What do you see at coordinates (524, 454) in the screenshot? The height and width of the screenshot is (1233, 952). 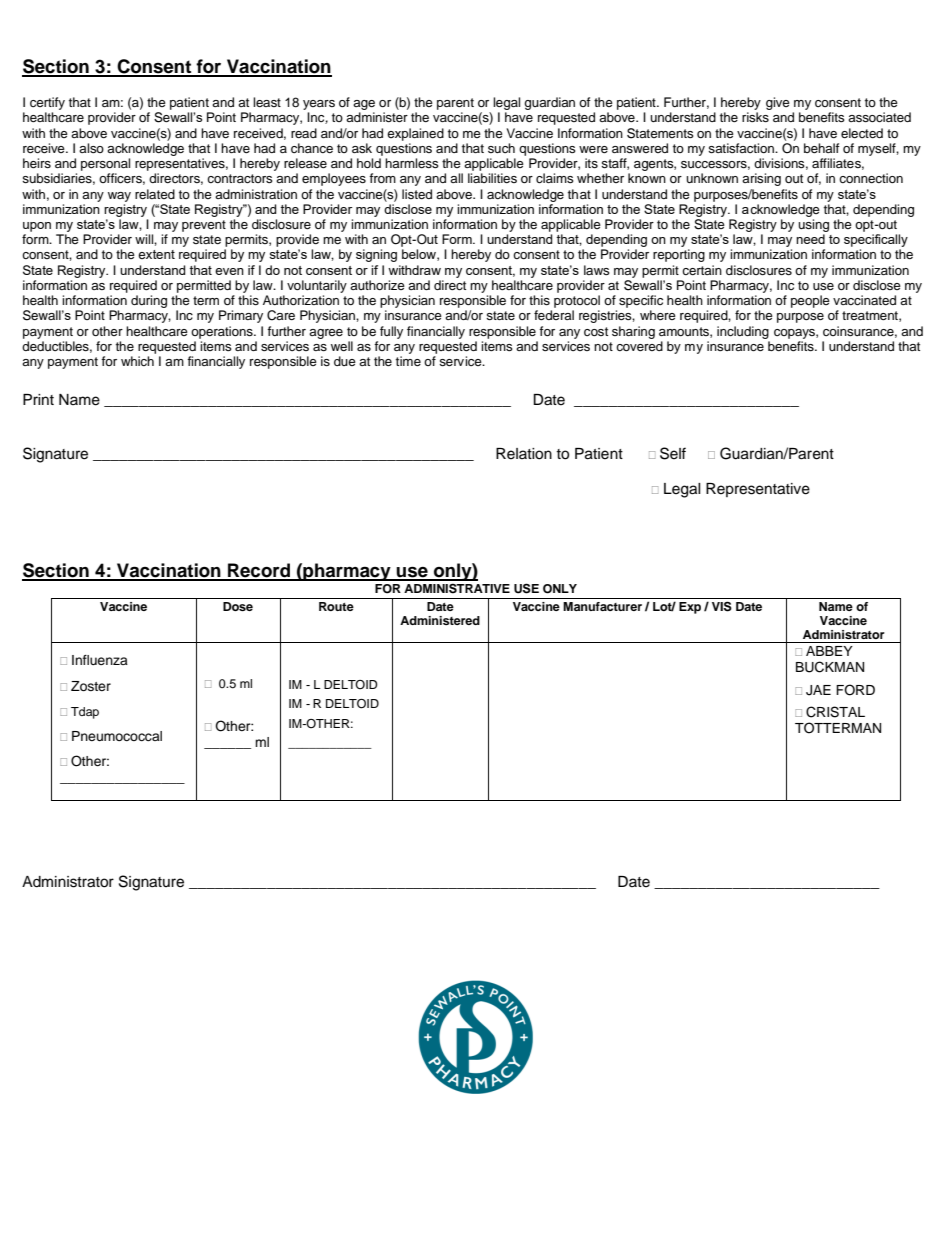 I see `Relation` at bounding box center [524, 454].
